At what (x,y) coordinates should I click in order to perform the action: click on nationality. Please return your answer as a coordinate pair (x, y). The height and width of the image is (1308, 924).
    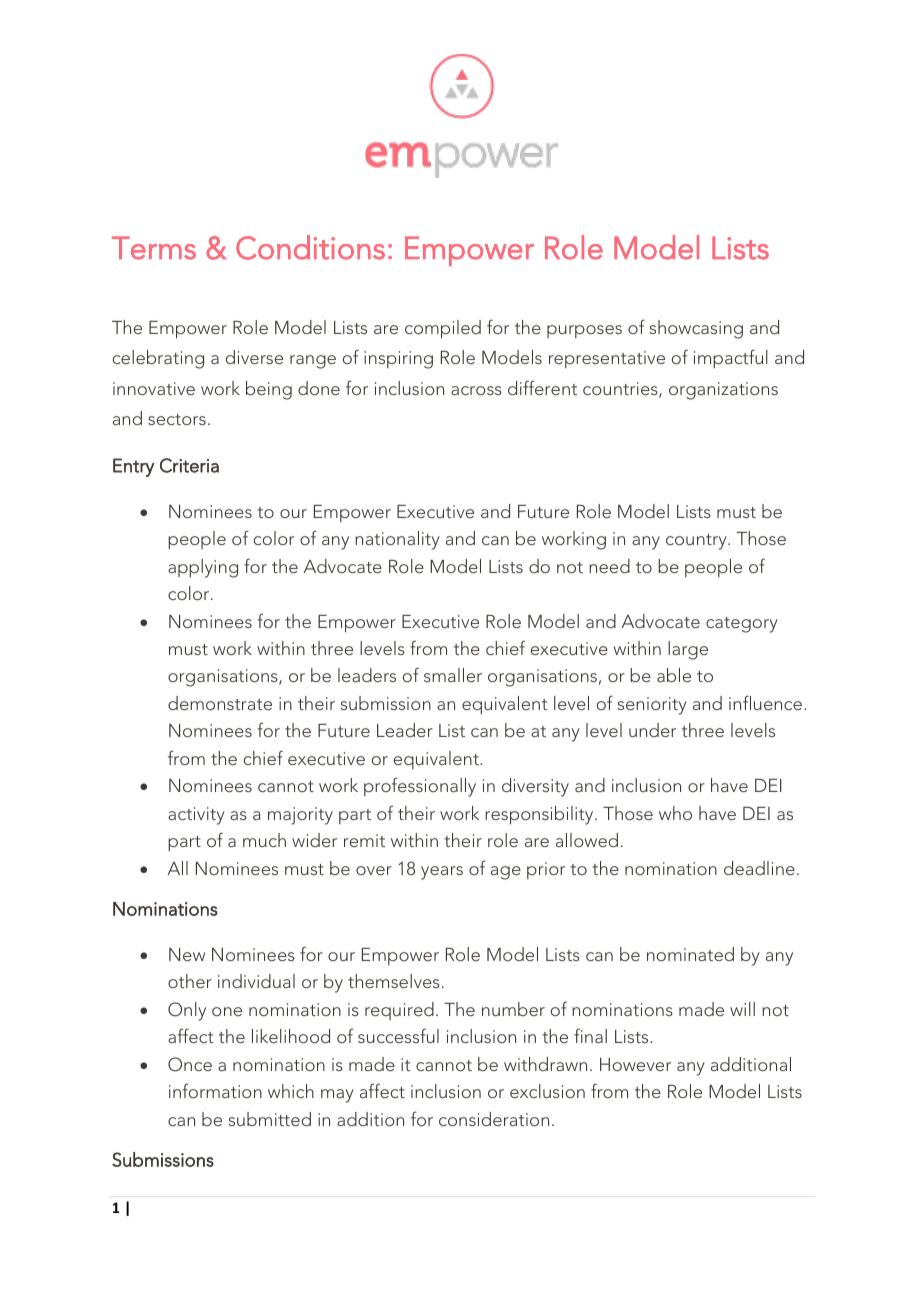
    Looking at the image, I should click on (397, 540).
